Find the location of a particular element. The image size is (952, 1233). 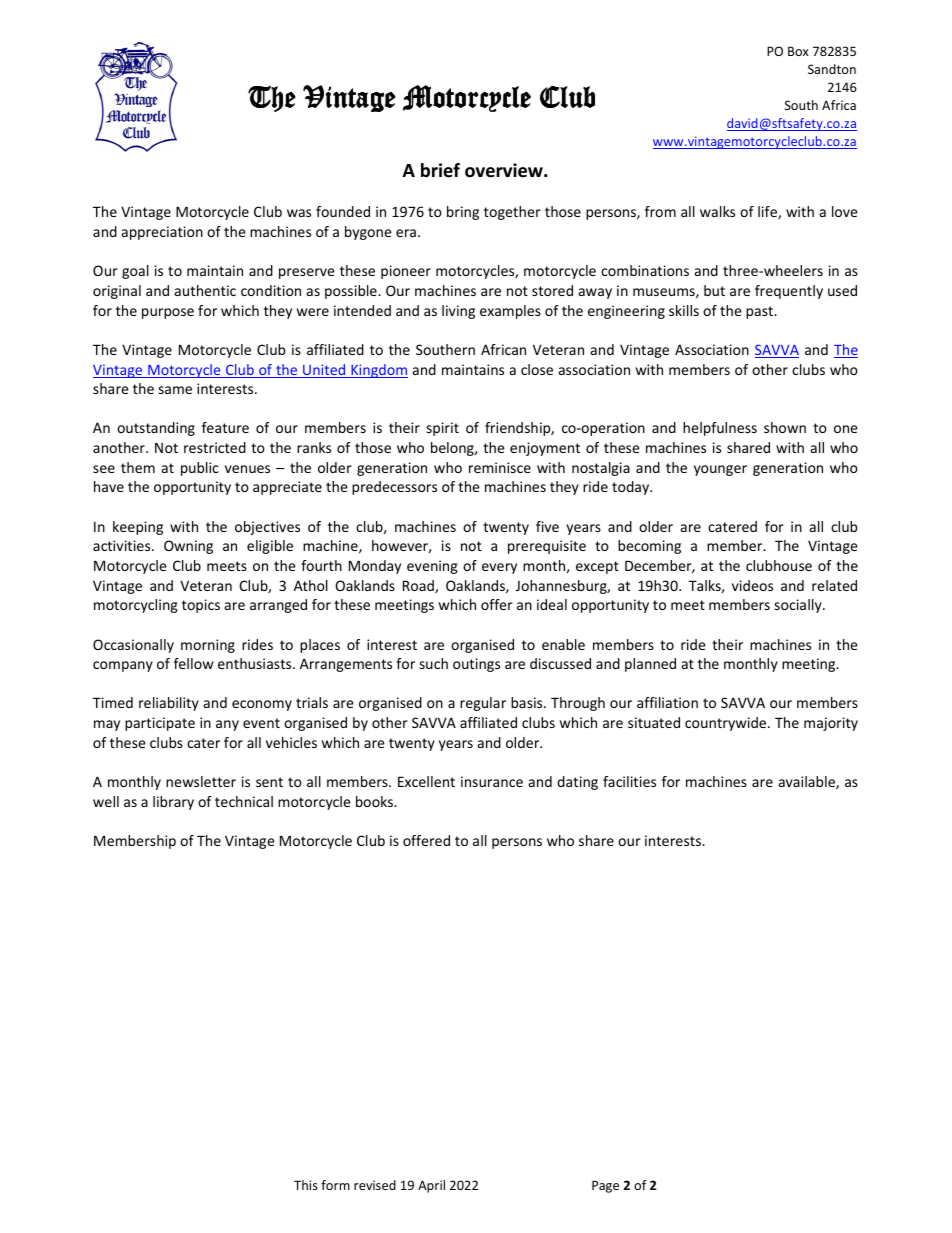

appreciation is located at coordinates (162, 233).
